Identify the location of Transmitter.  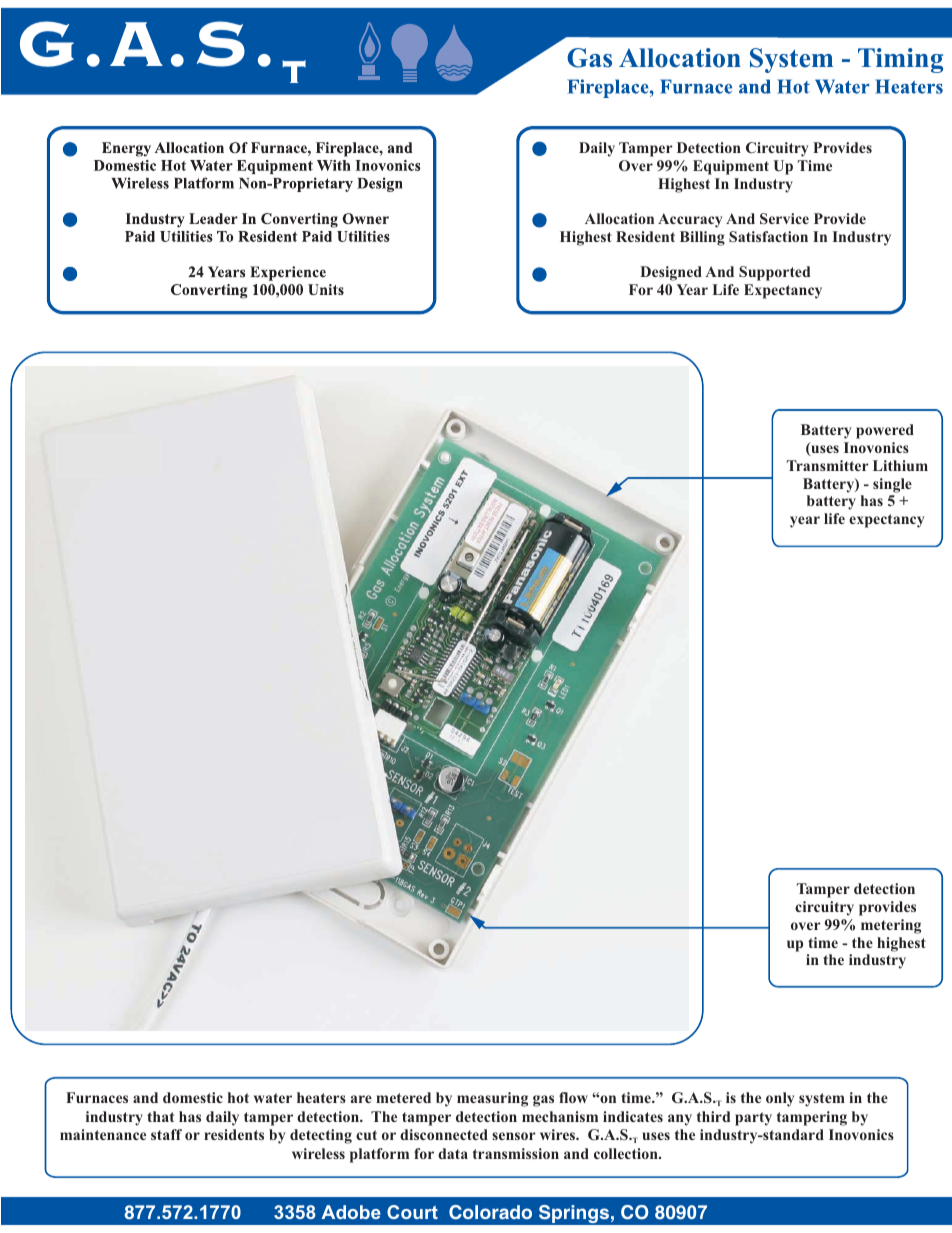
(828, 465).
